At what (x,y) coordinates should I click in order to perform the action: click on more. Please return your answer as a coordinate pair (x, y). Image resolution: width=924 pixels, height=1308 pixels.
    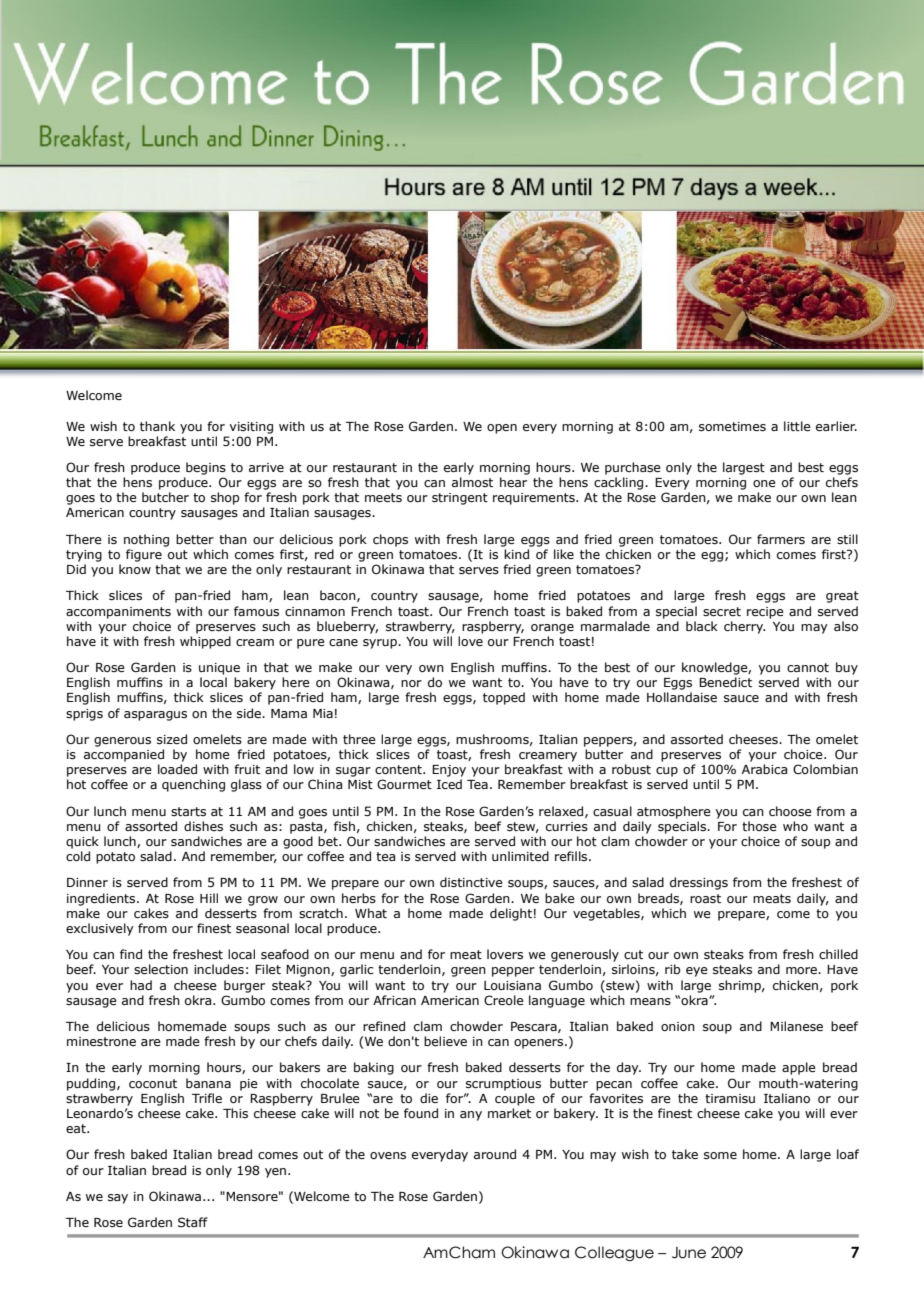
    Looking at the image, I should click on (802, 970).
